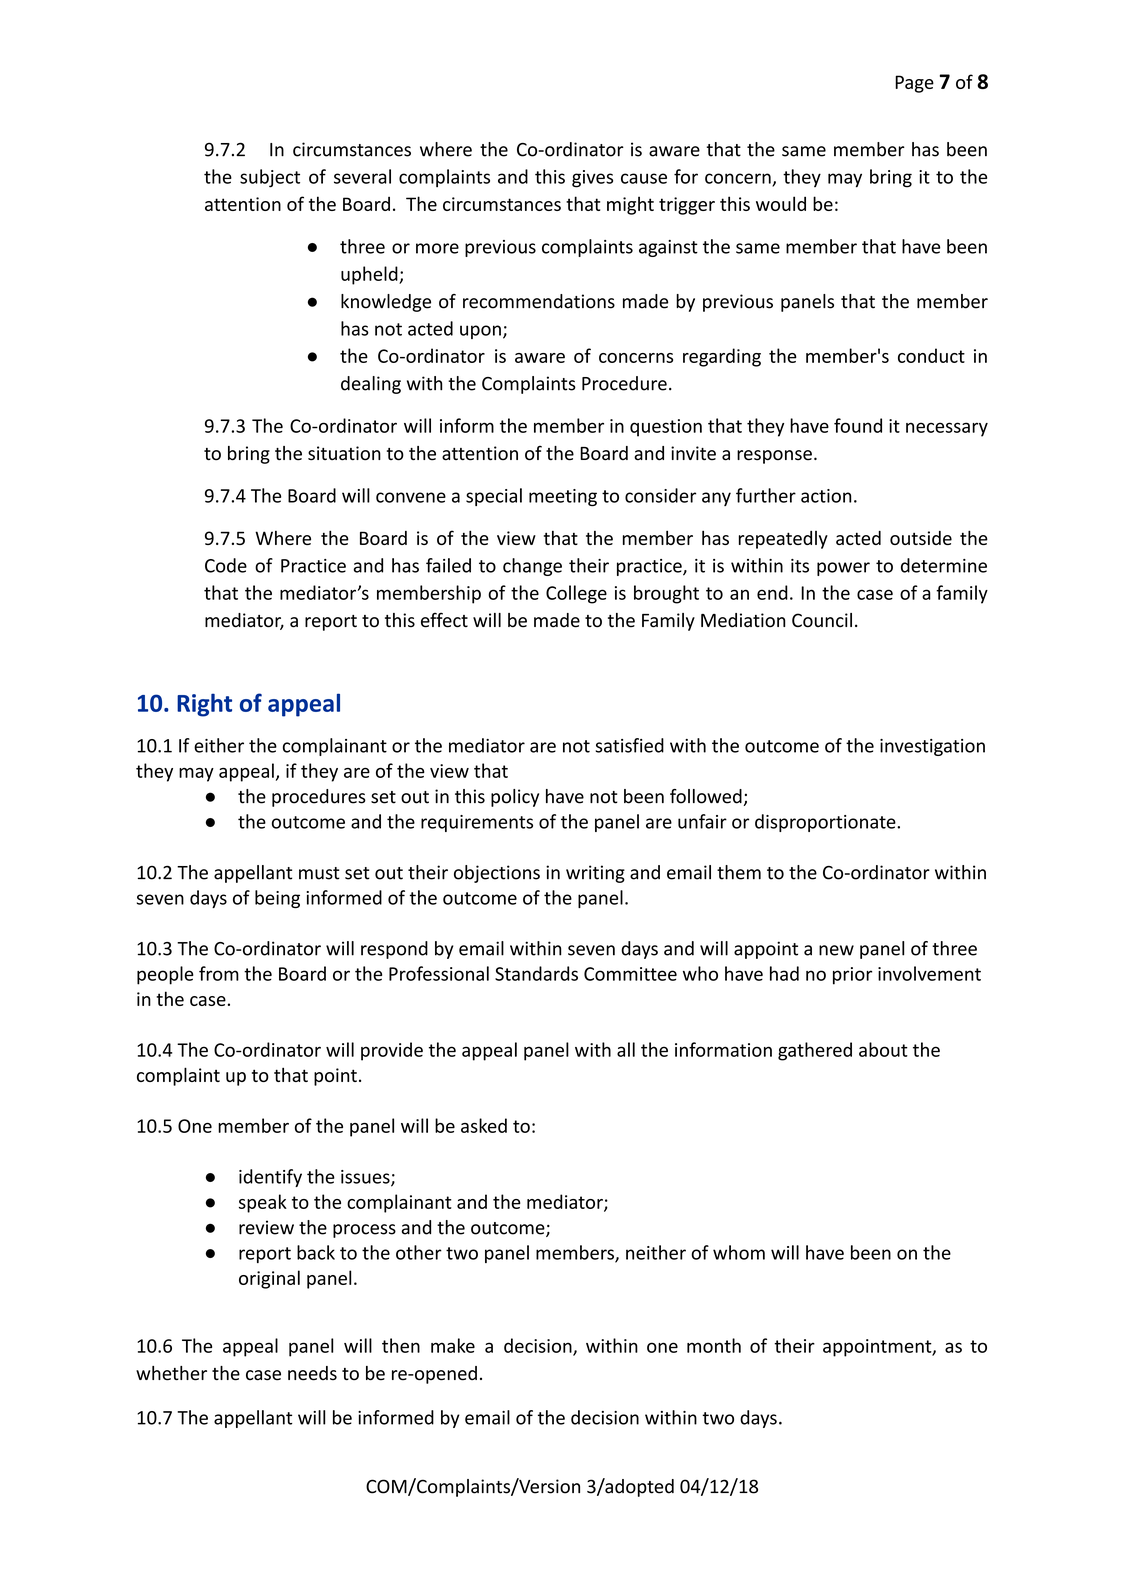 The width and height of the document is (1126, 1590). Describe the element at coordinates (204, 705) in the document. I see `Right` at that location.
